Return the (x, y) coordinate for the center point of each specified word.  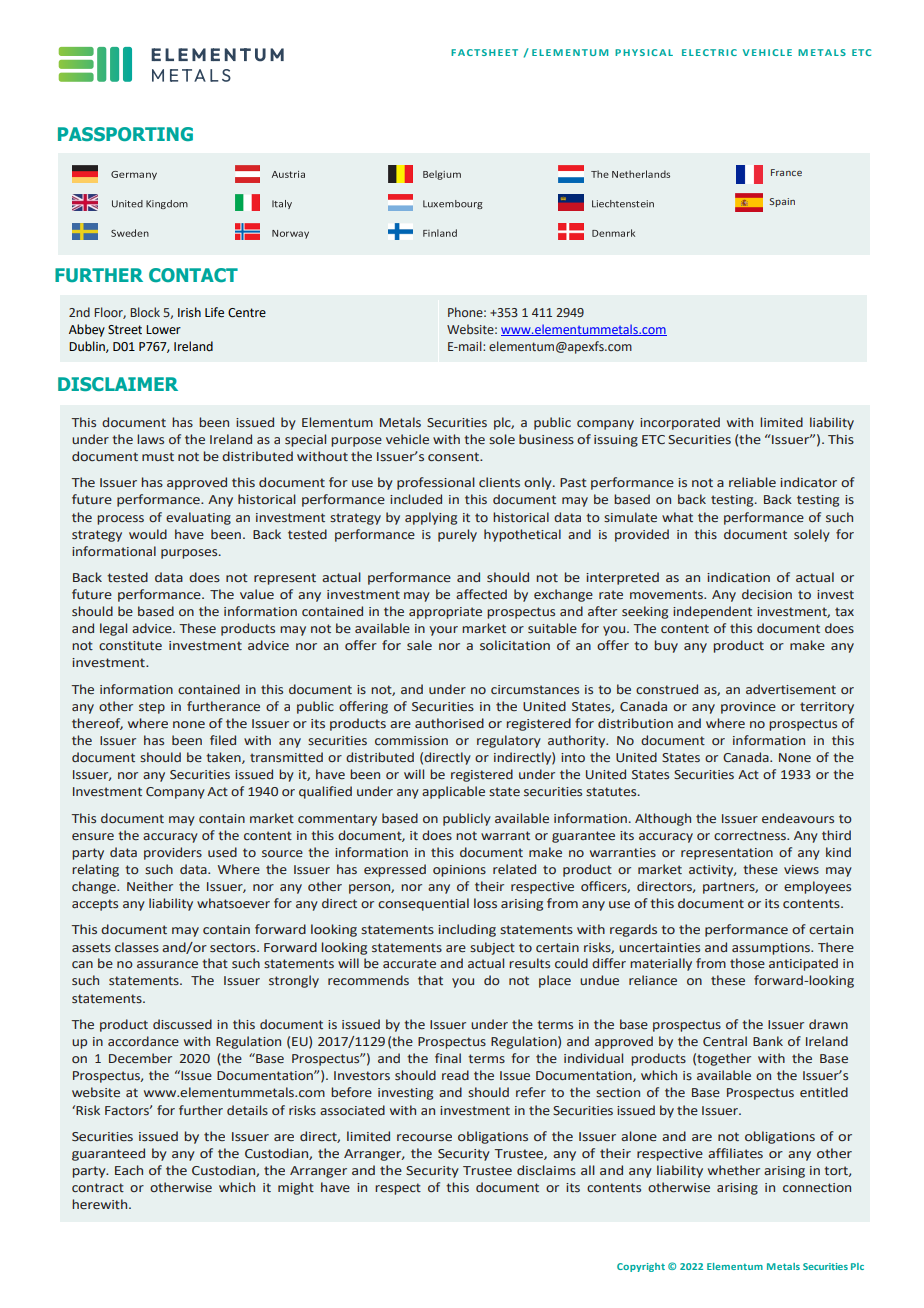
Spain (782, 202)
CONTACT (193, 275)
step (152, 708)
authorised (449, 723)
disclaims (546, 1170)
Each (129, 1170)
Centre (247, 313)
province (748, 708)
